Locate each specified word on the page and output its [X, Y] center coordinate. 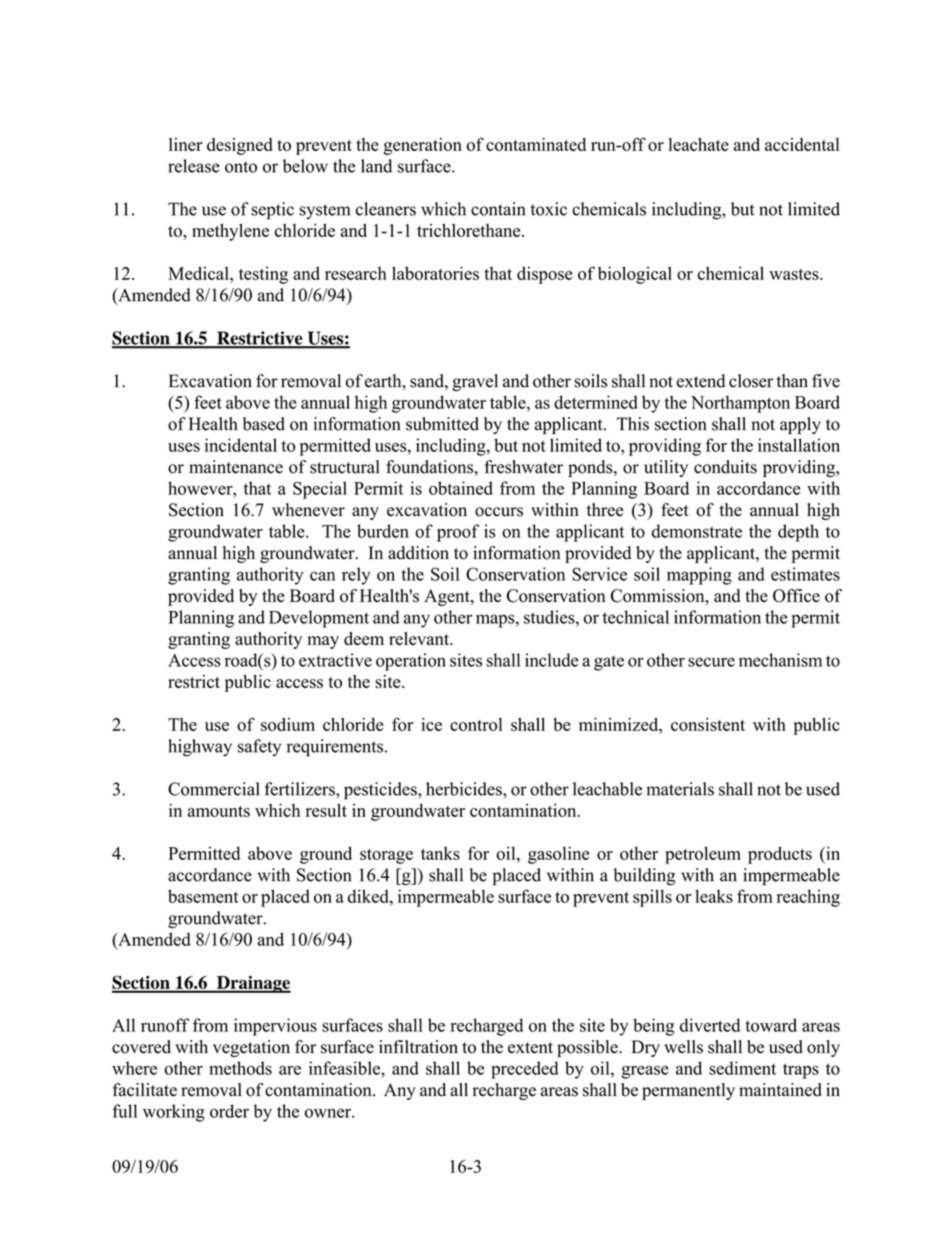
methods [240, 1068]
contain [498, 209]
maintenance [236, 467]
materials [680, 789]
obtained [461, 488]
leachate [699, 144]
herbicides [465, 789]
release [194, 166]
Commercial [214, 789]
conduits [725, 467]
